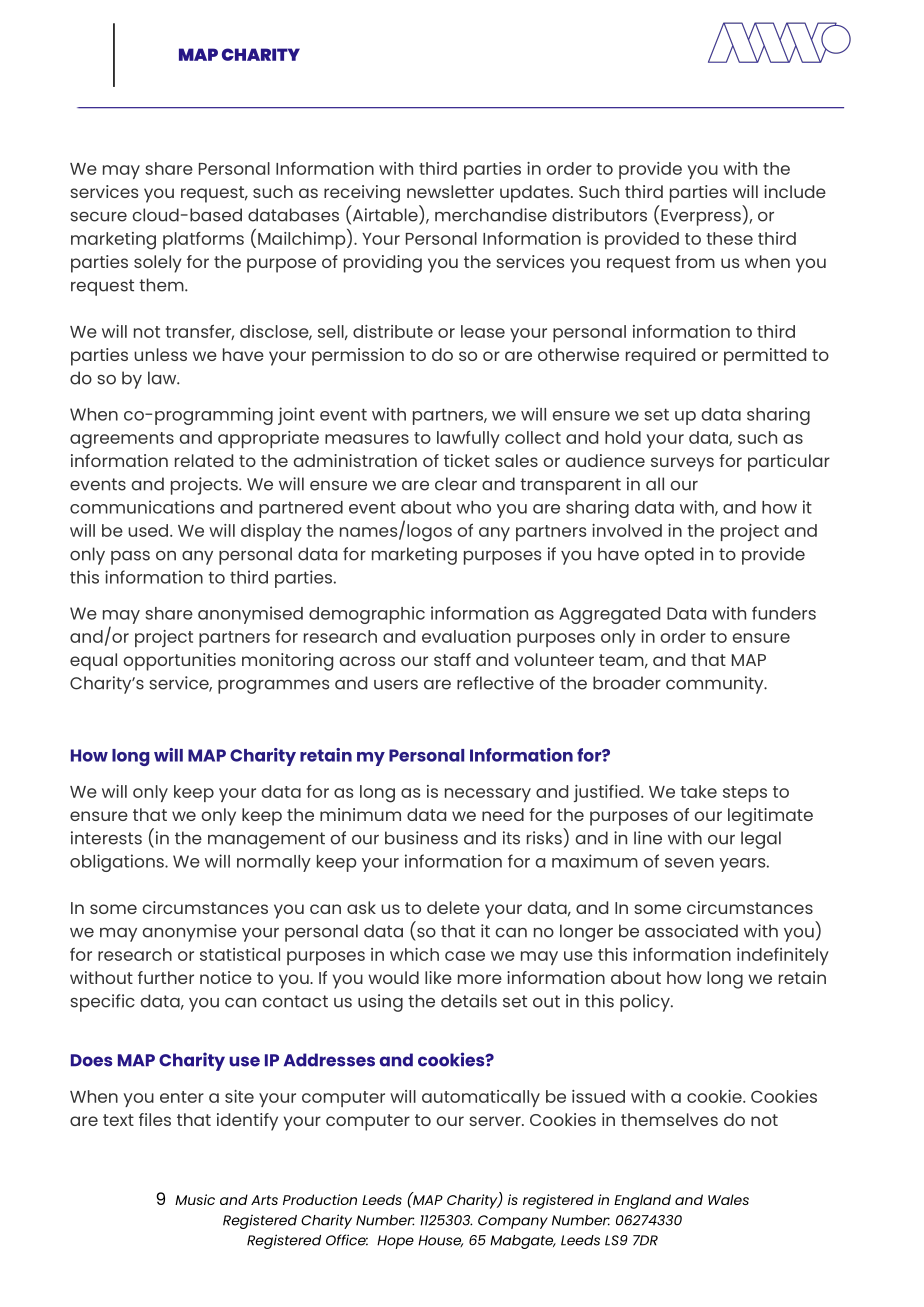 The height and width of the screenshot is (1307, 924). Describe the element at coordinates (440, 1241) in the screenshot. I see `House` at that location.
